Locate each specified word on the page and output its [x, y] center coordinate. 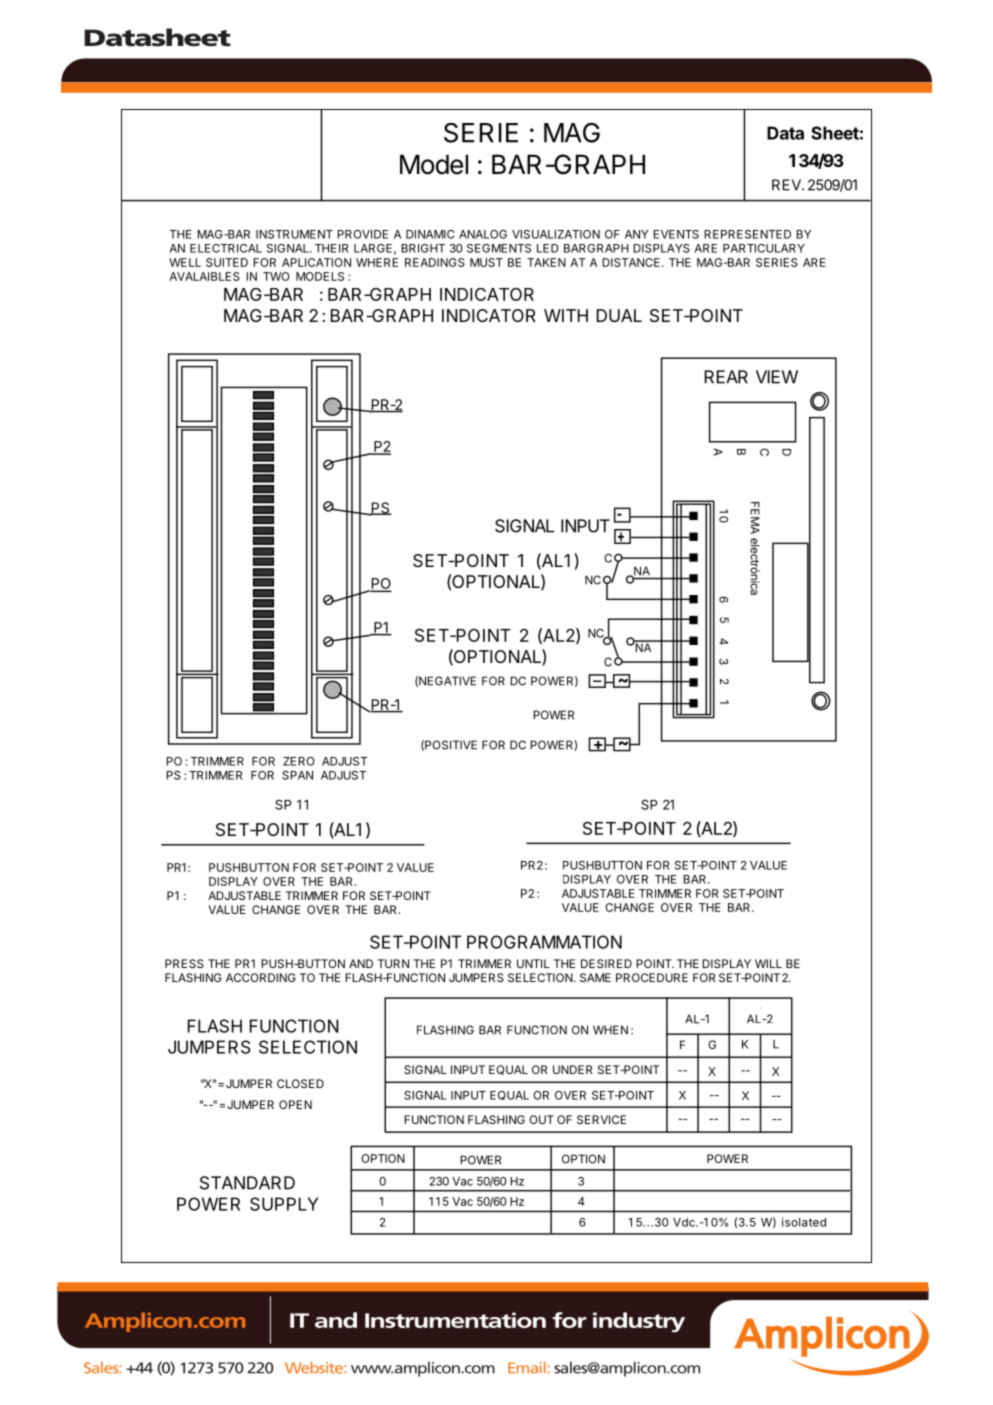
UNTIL [533, 963]
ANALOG [483, 234]
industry [639, 1322]
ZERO [299, 761]
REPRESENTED [747, 234]
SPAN [297, 775]
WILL [768, 963]
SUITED [227, 262]
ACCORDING [261, 977]
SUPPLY [284, 1204]
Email [527, 1368]
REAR [726, 377]
